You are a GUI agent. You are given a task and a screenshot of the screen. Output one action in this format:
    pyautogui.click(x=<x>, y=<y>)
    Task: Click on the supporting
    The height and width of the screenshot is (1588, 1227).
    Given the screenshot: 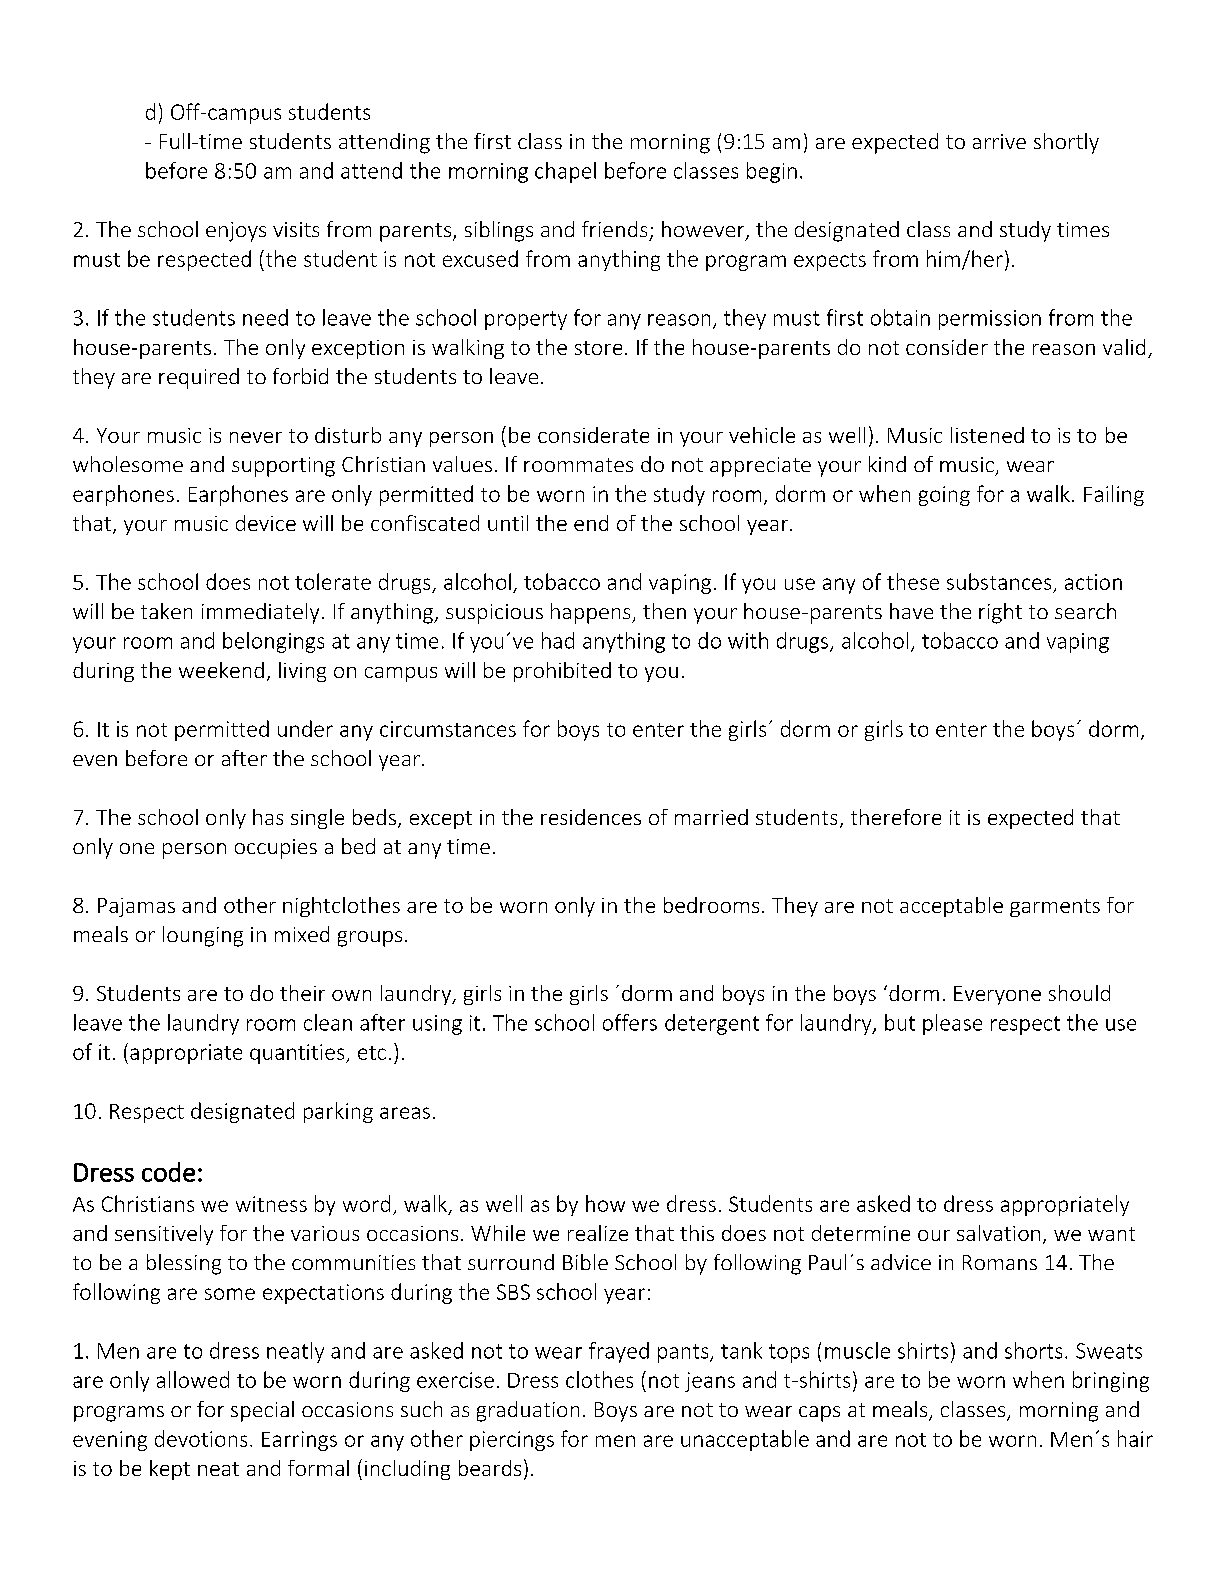 What is the action you would take?
    pyautogui.click(x=283, y=467)
